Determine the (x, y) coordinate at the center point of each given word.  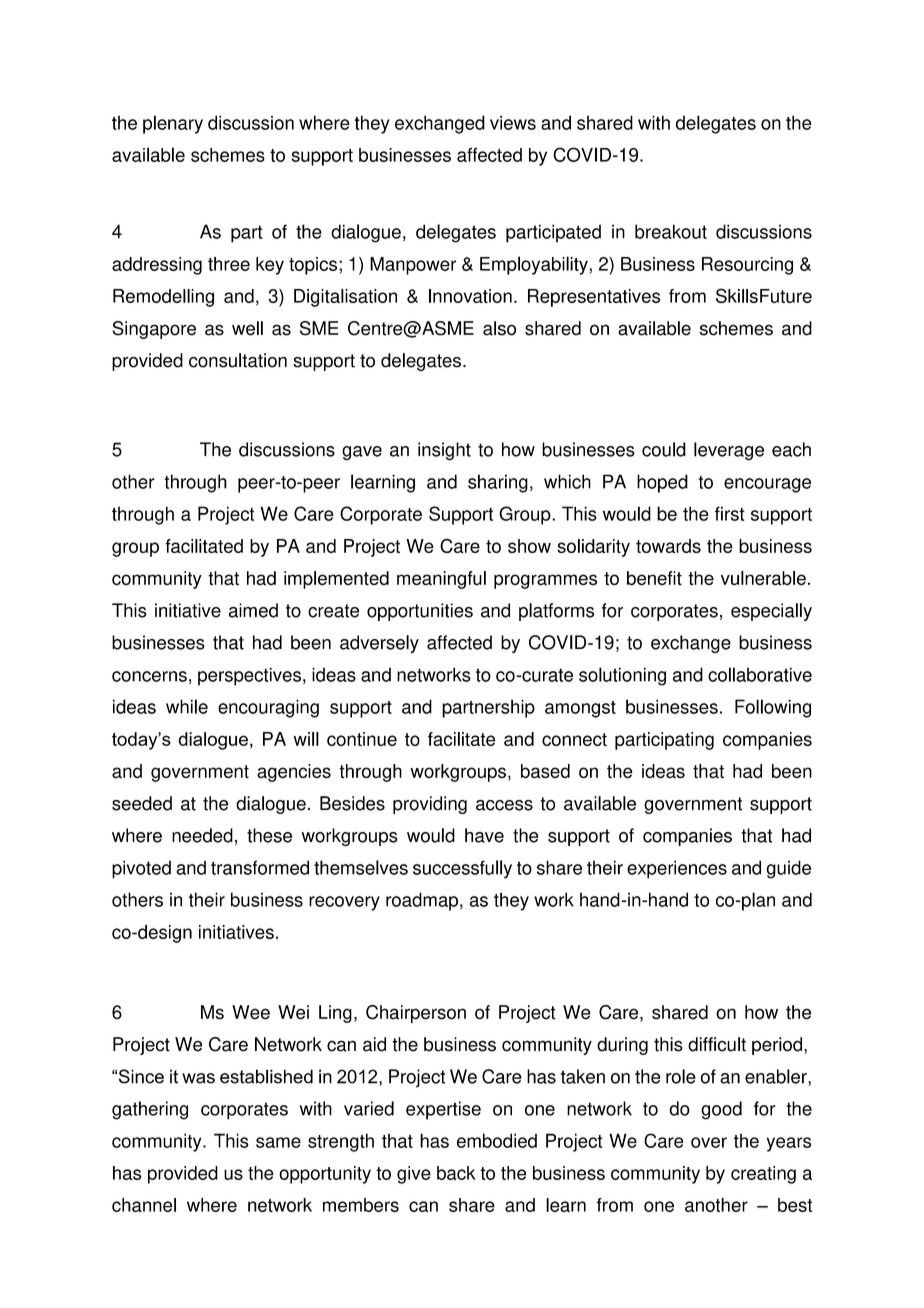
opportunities (420, 612)
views (513, 122)
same (278, 1142)
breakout (671, 231)
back (456, 1173)
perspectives (251, 676)
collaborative (760, 674)
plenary (173, 124)
